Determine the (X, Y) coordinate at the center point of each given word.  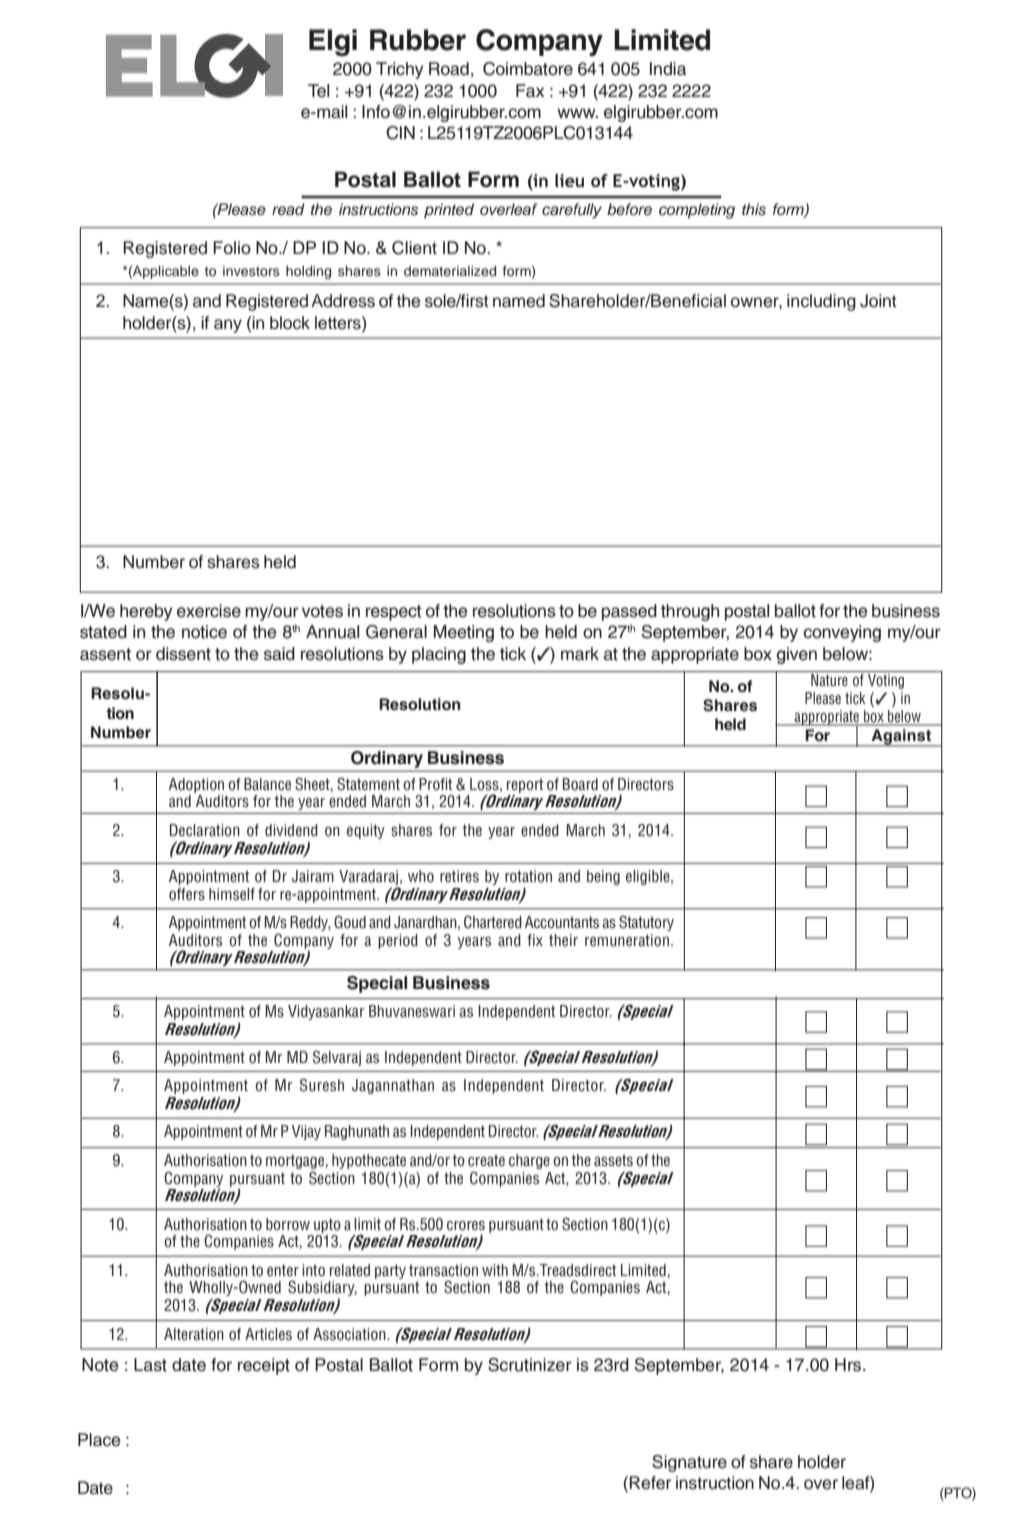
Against (901, 738)
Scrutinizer (530, 1365)
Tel (318, 91)
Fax (530, 91)
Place (99, 1440)
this (754, 209)
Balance (267, 784)
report (525, 785)
